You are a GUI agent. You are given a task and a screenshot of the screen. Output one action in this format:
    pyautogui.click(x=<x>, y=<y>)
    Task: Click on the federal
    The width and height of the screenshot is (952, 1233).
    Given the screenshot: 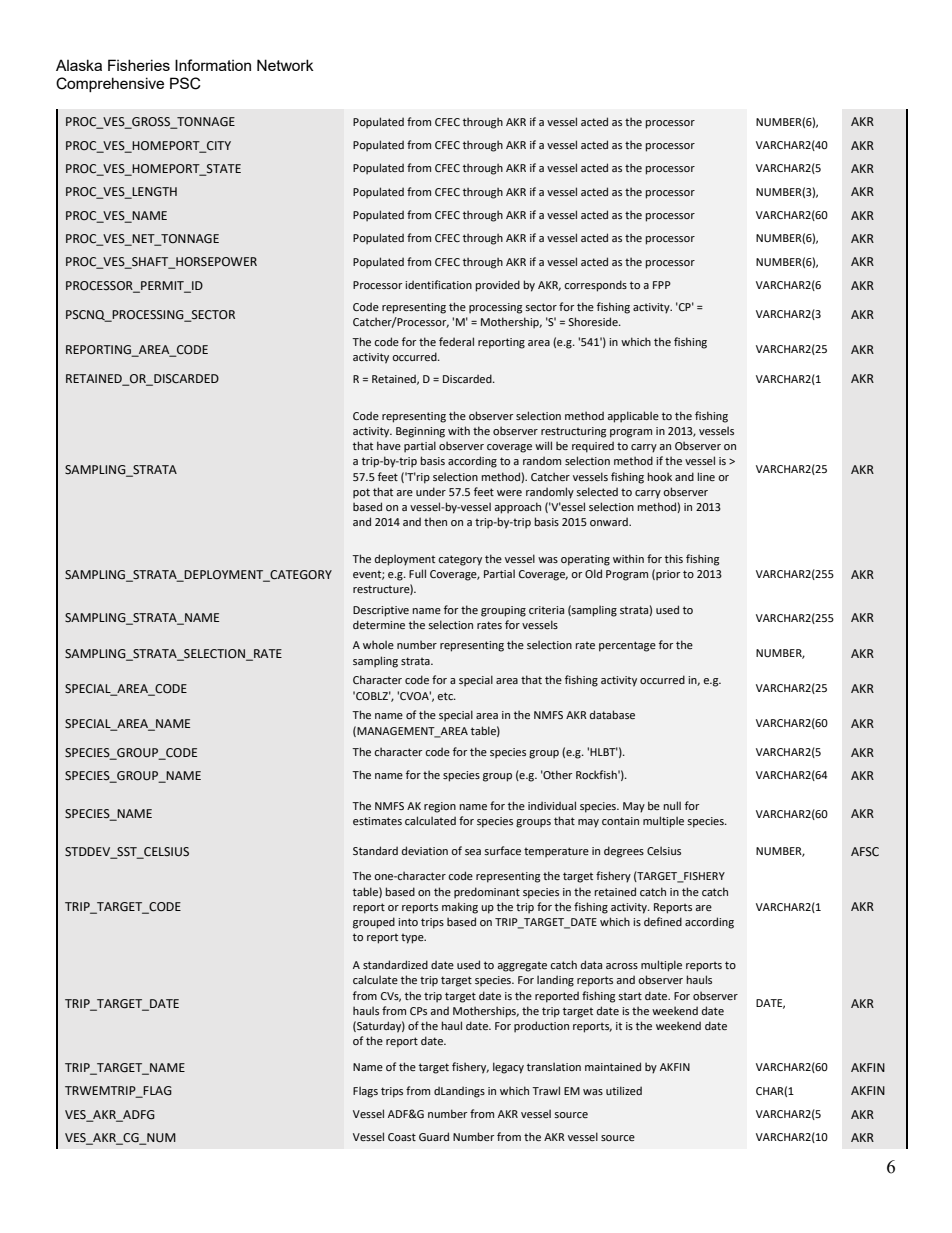 What is the action you would take?
    pyautogui.click(x=456, y=341)
